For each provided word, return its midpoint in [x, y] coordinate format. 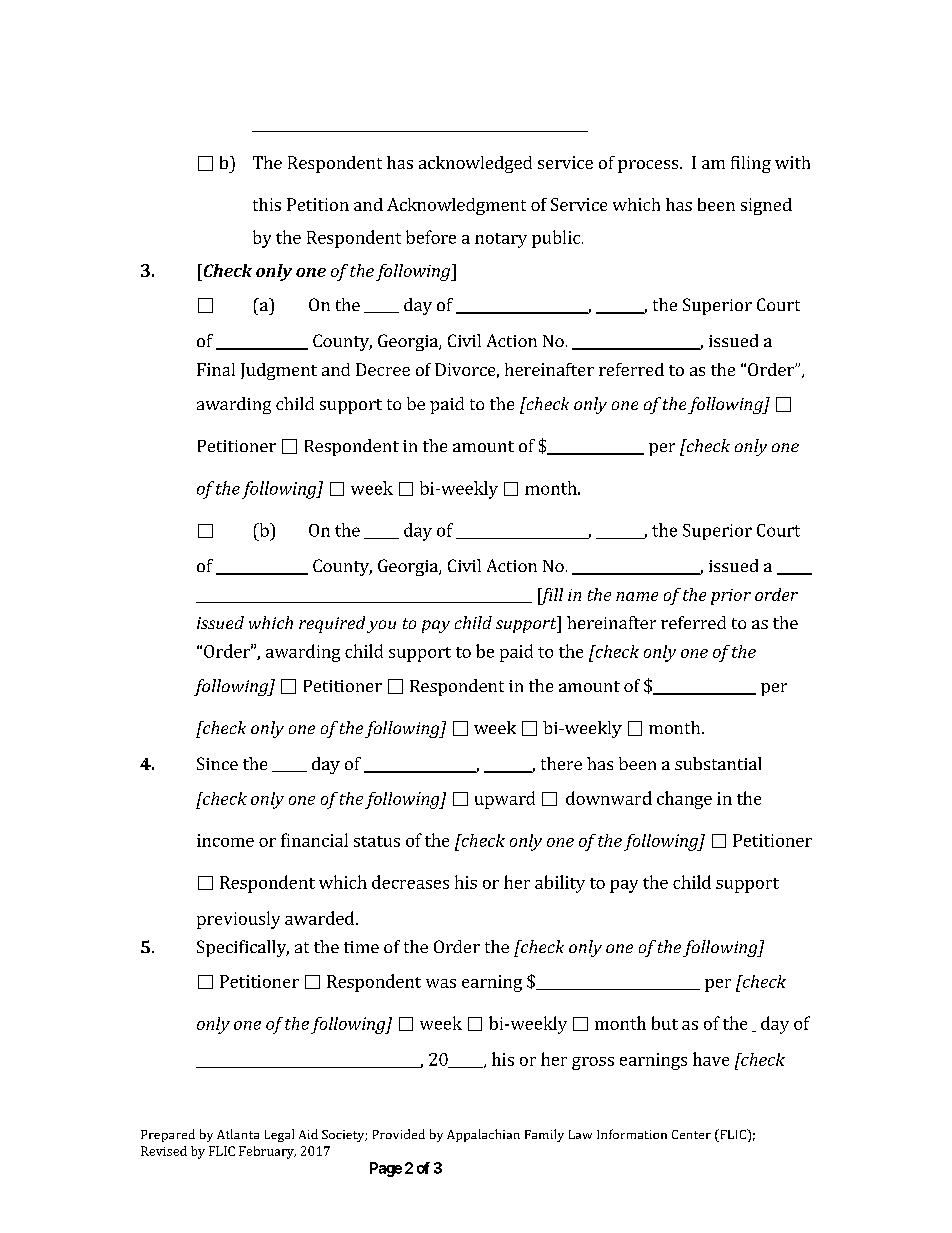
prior [731, 597]
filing [751, 164]
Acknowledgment [456, 206]
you [381, 626]
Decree [383, 369]
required [332, 624]
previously [238, 920]
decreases [410, 882]
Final [216, 369]
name [637, 596]
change [684, 800]
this [267, 204]
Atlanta [238, 1134]
